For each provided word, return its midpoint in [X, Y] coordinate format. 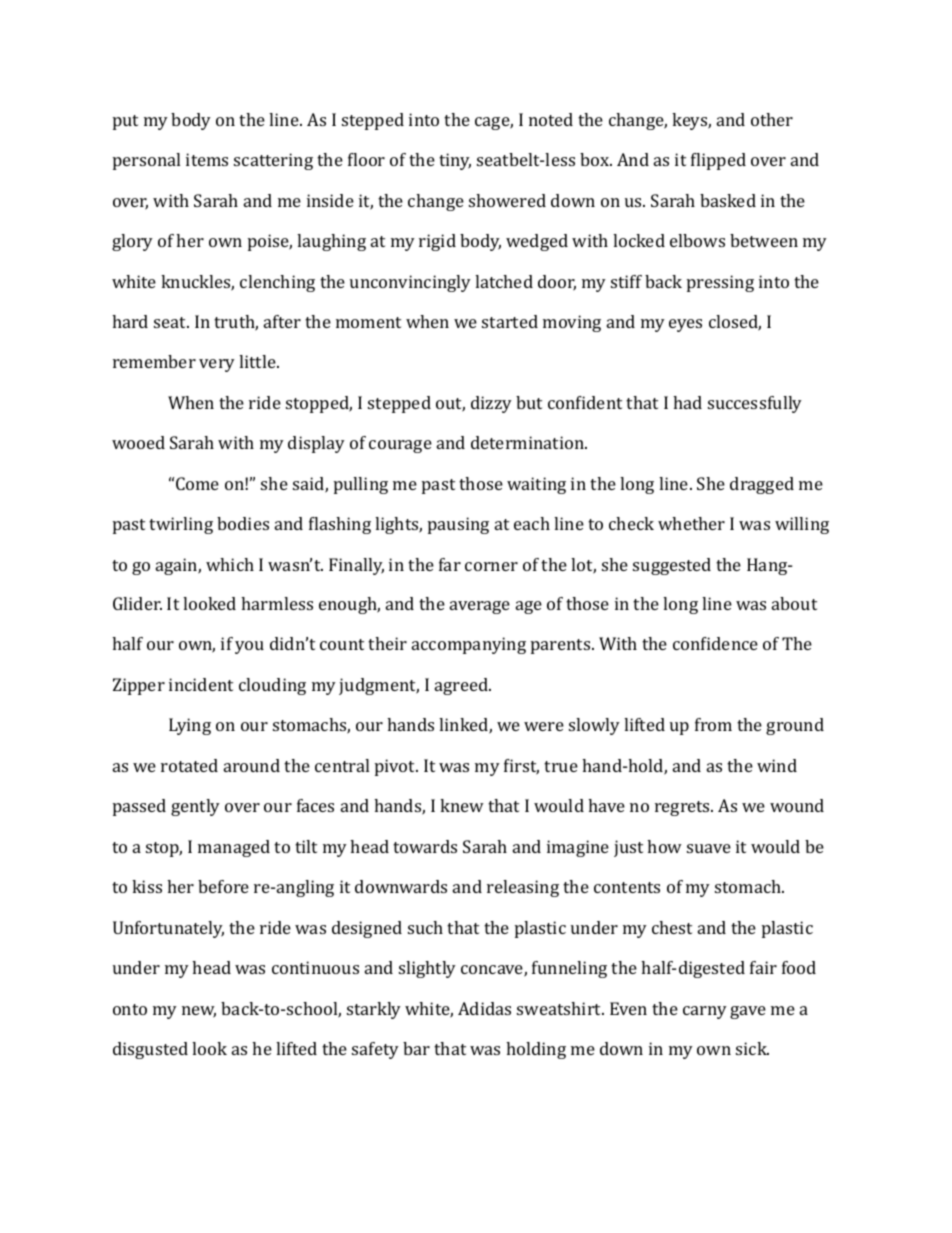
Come [197, 483]
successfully [755, 404]
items [207, 159]
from [713, 724]
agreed [463, 686]
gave [748, 1012]
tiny [455, 161]
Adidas [484, 1008]
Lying [190, 726]
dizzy [491, 404]
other [772, 119]
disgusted [150, 1050]
